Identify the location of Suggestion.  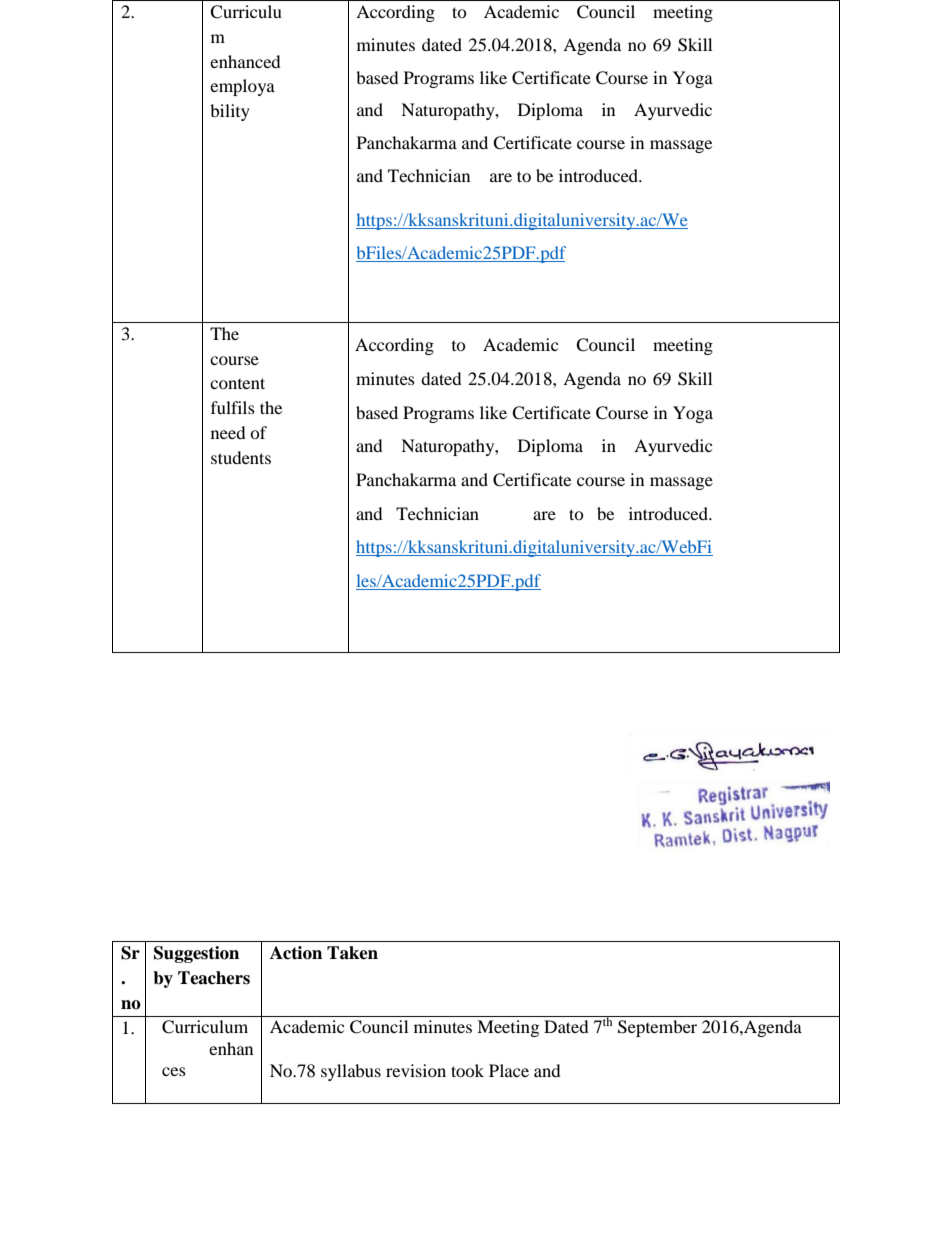
(196, 954).
